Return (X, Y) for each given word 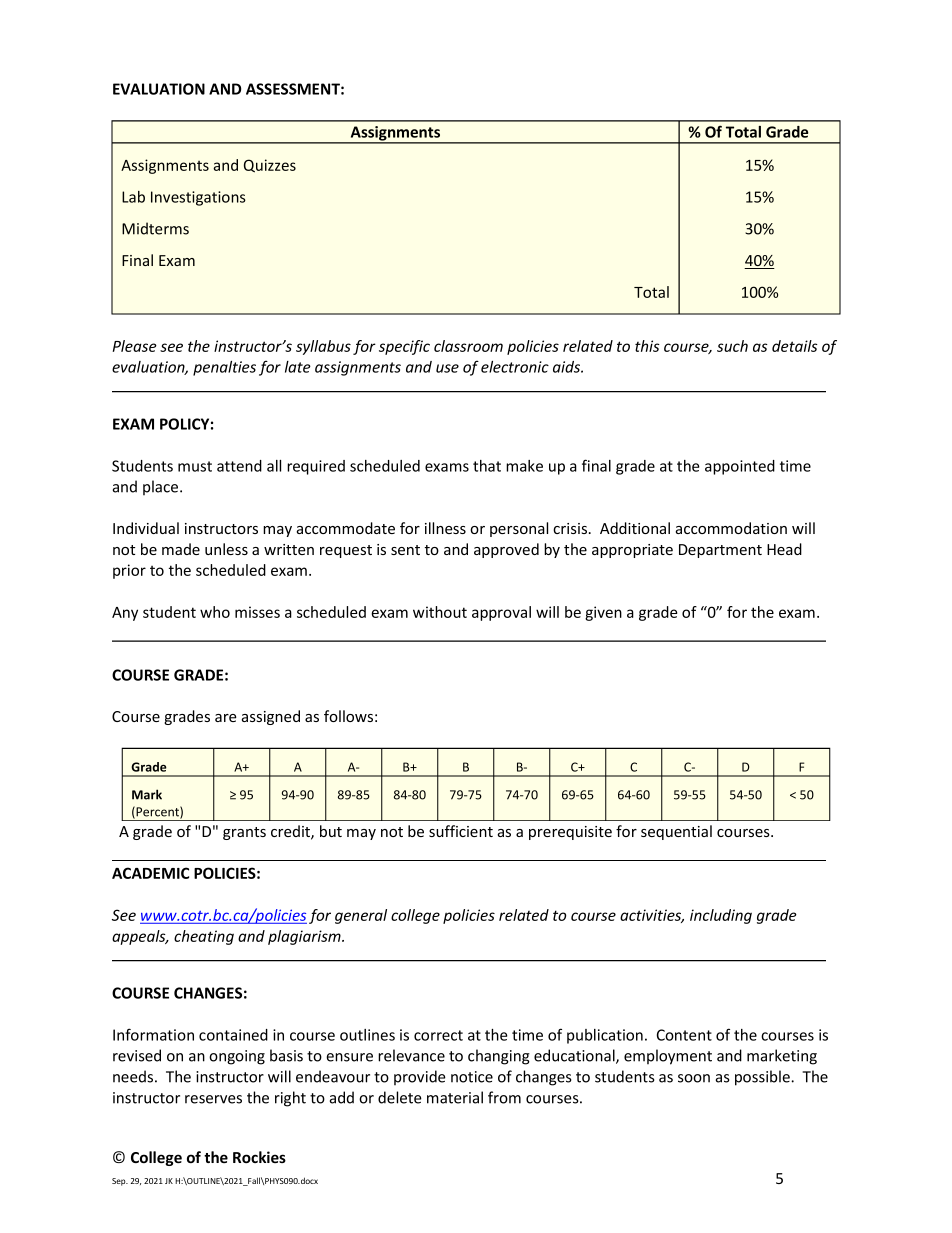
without (440, 612)
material (455, 1097)
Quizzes (270, 166)
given (603, 613)
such (732, 346)
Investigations (198, 198)
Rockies (259, 1157)
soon (694, 1078)
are (226, 718)
